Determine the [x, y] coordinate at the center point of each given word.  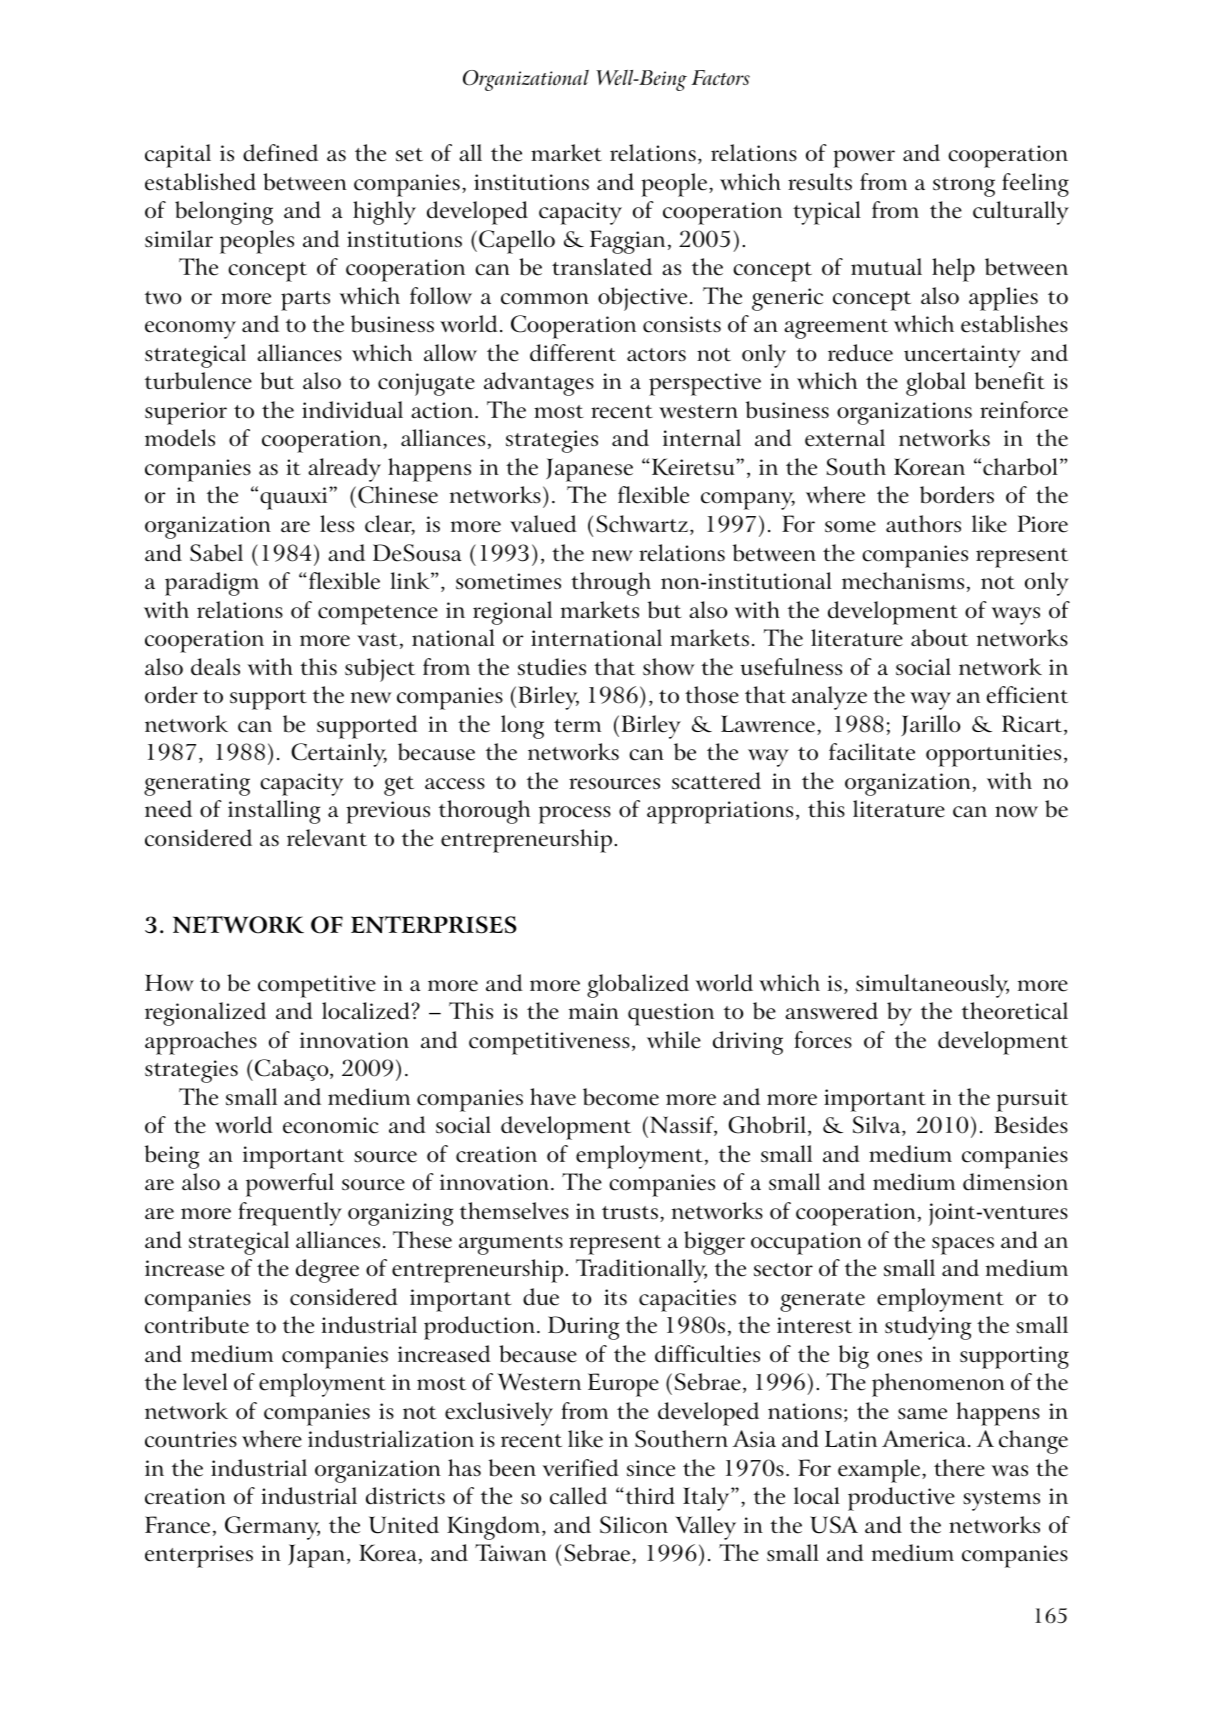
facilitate [872, 752]
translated [602, 267]
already [344, 470]
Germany [272, 1528]
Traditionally [641, 1271]
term [577, 726]
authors [923, 523]
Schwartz [643, 525]
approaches [201, 1043]
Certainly [339, 755]
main [594, 1011]
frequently [290, 1214]
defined [280, 153]
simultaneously [932, 986]
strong [964, 187]
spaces [963, 1246]
